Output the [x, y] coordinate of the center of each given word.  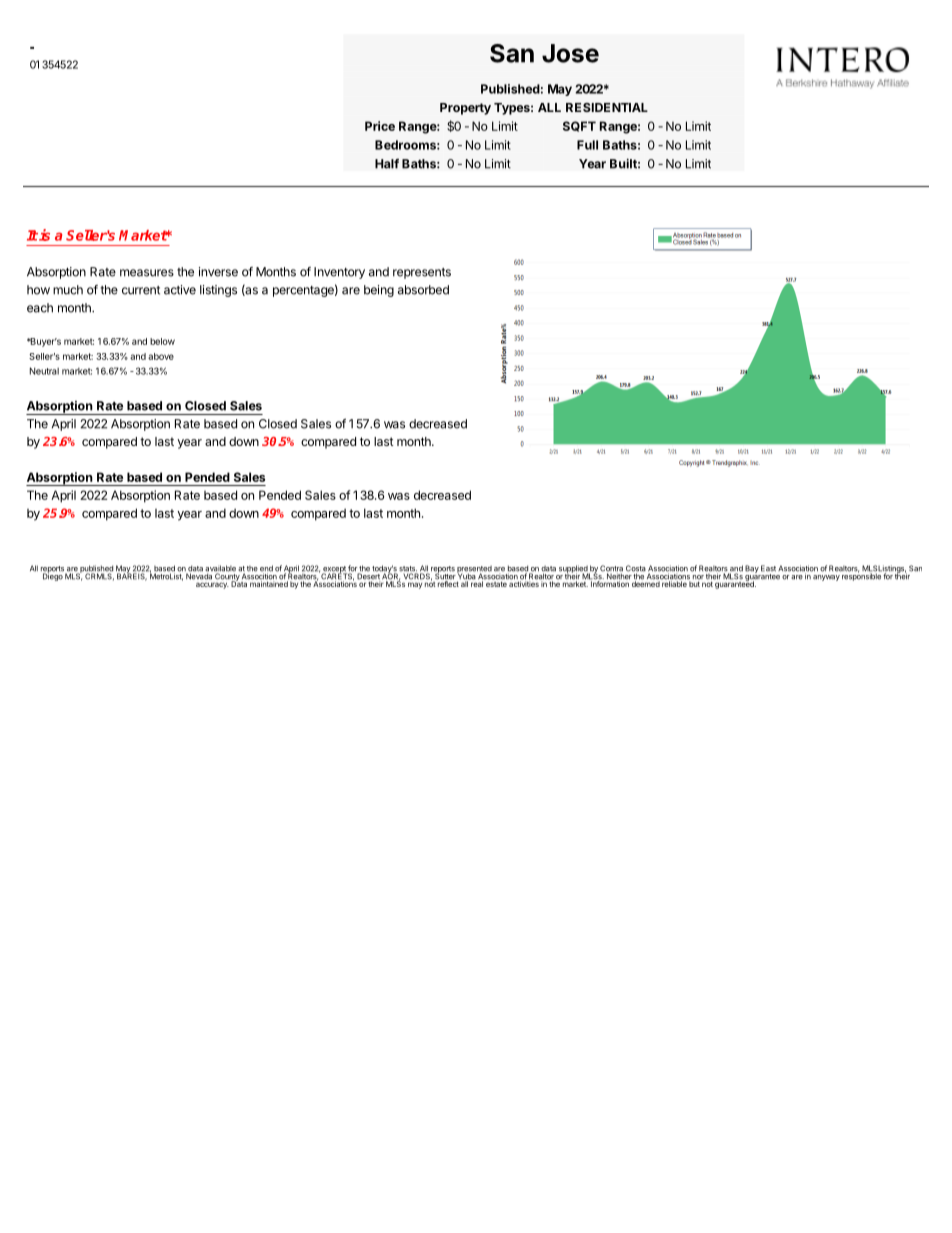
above [161, 356]
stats [408, 570]
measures [147, 273]
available [220, 569]
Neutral [44, 371]
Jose [570, 53]
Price [380, 126]
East [768, 568]
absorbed [423, 290]
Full [587, 145]
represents [422, 273]
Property [465, 109]
